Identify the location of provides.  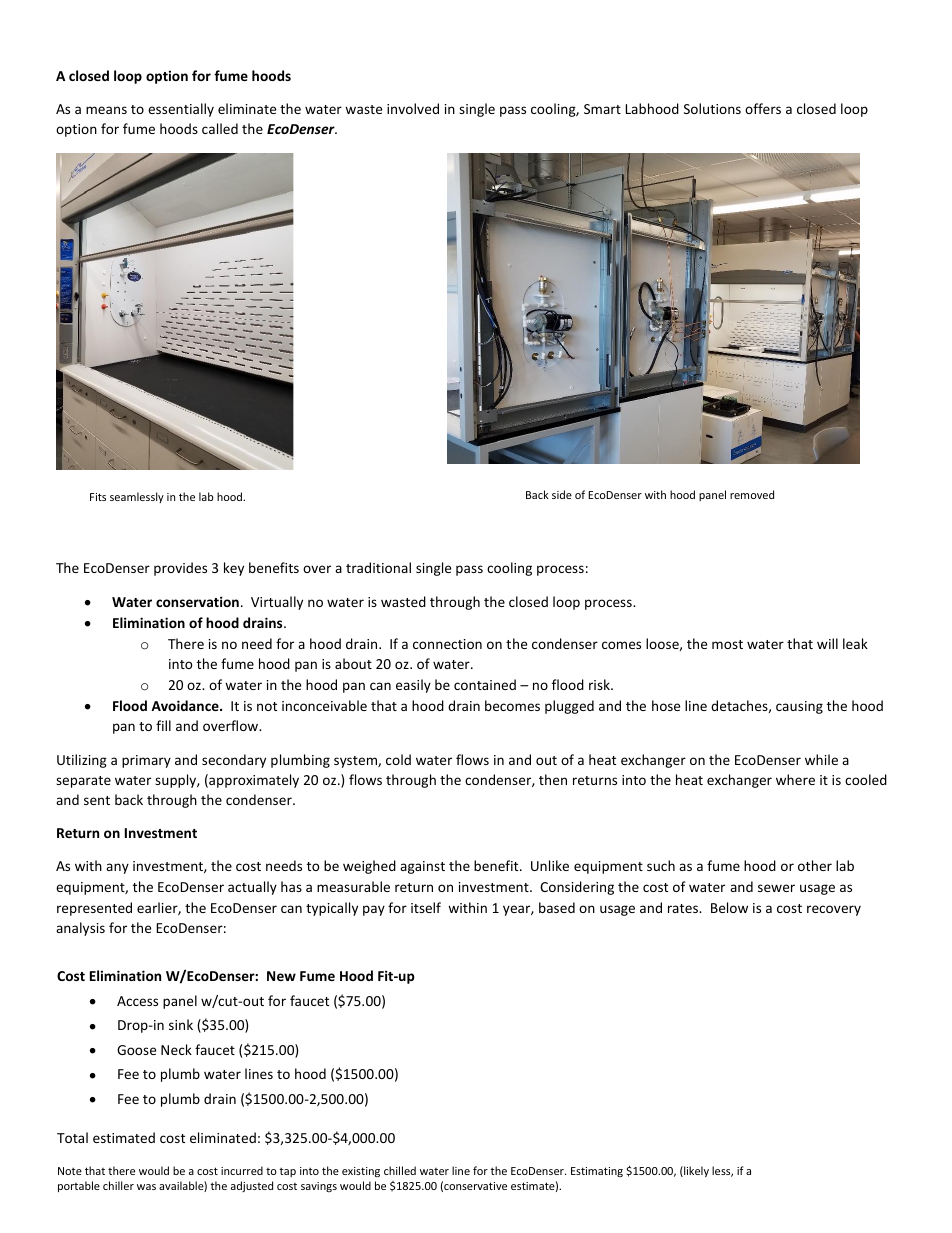
(180, 569).
